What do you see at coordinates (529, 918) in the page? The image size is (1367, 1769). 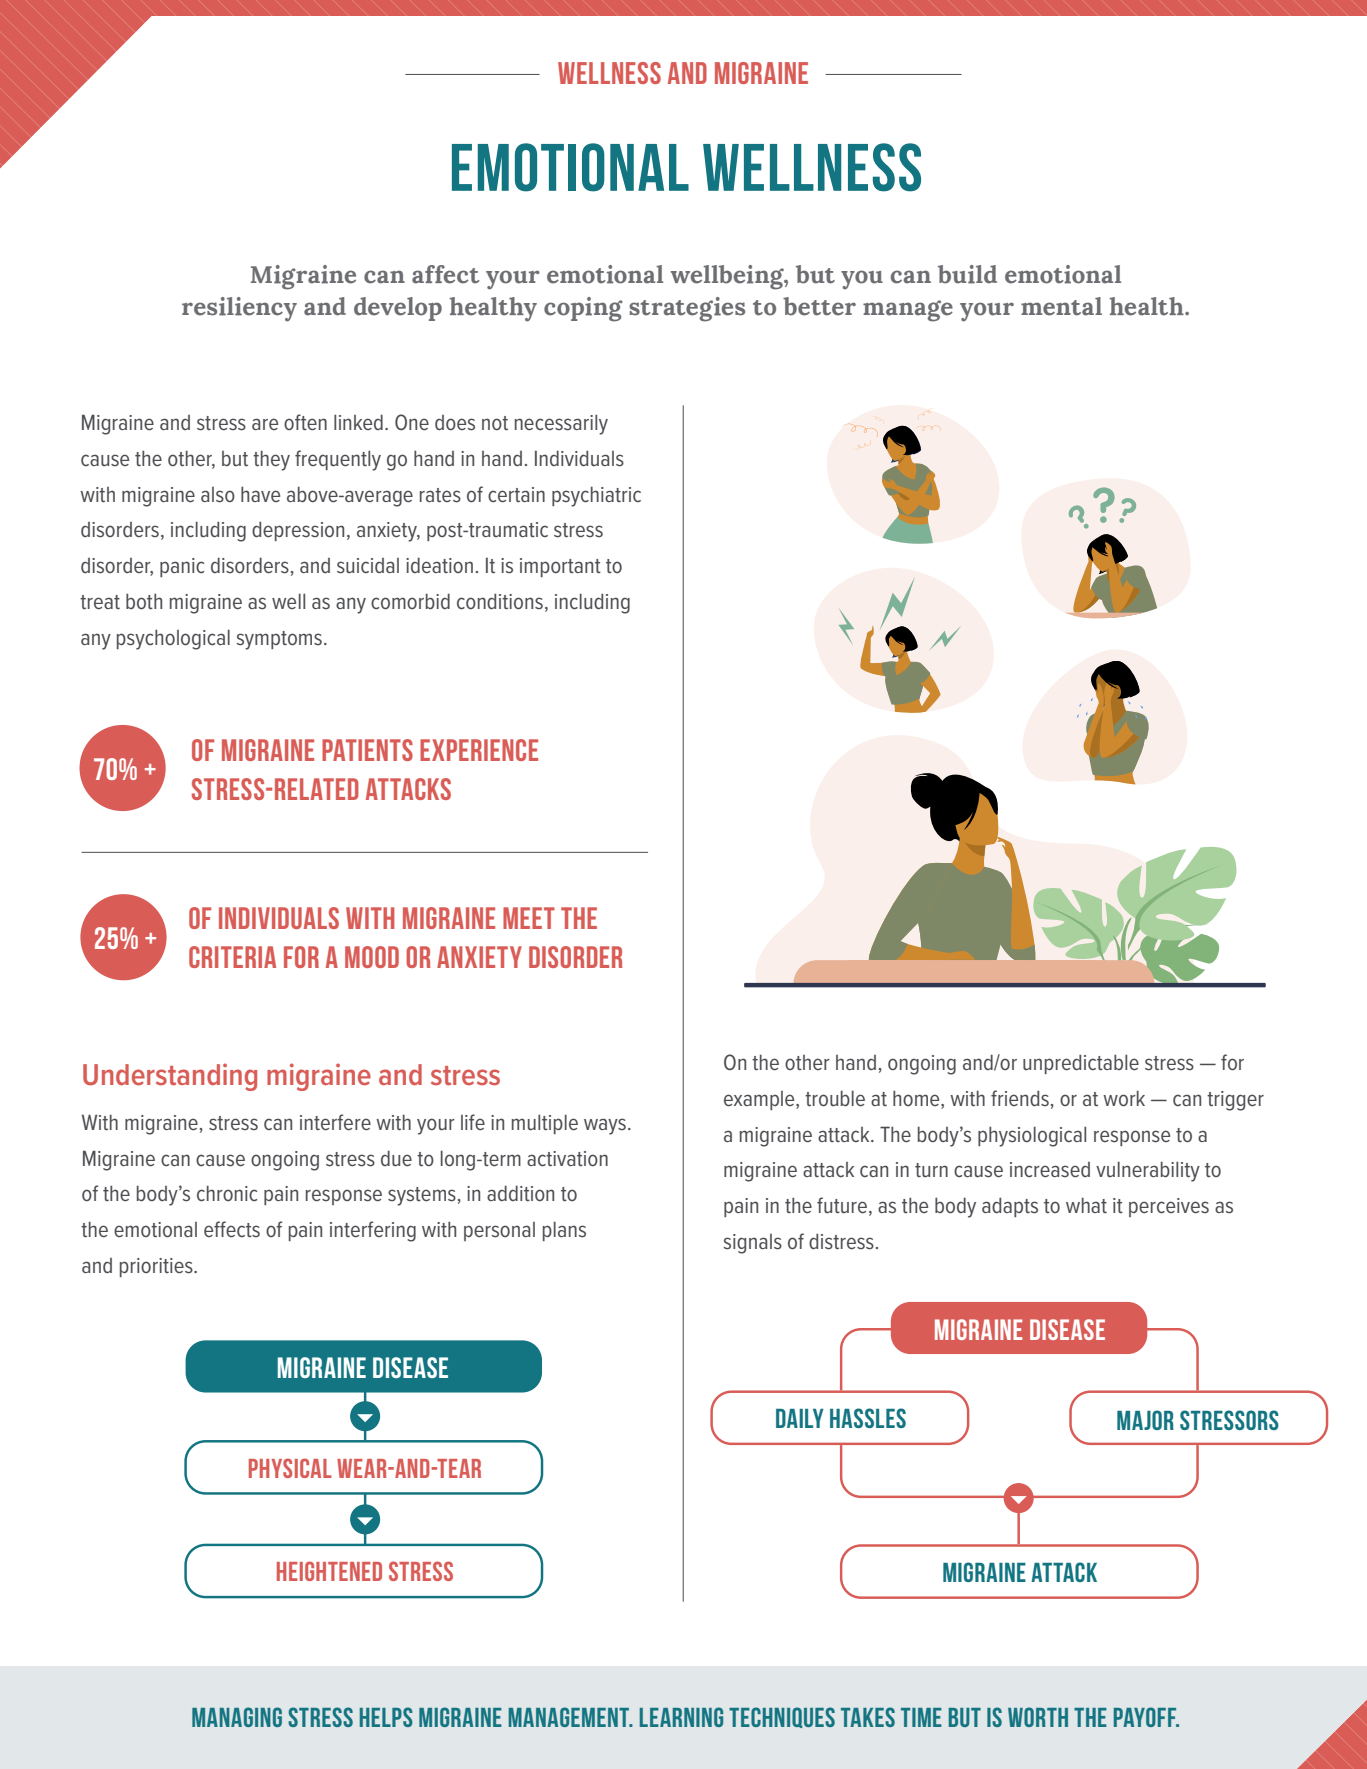 I see `meet` at bounding box center [529, 918].
